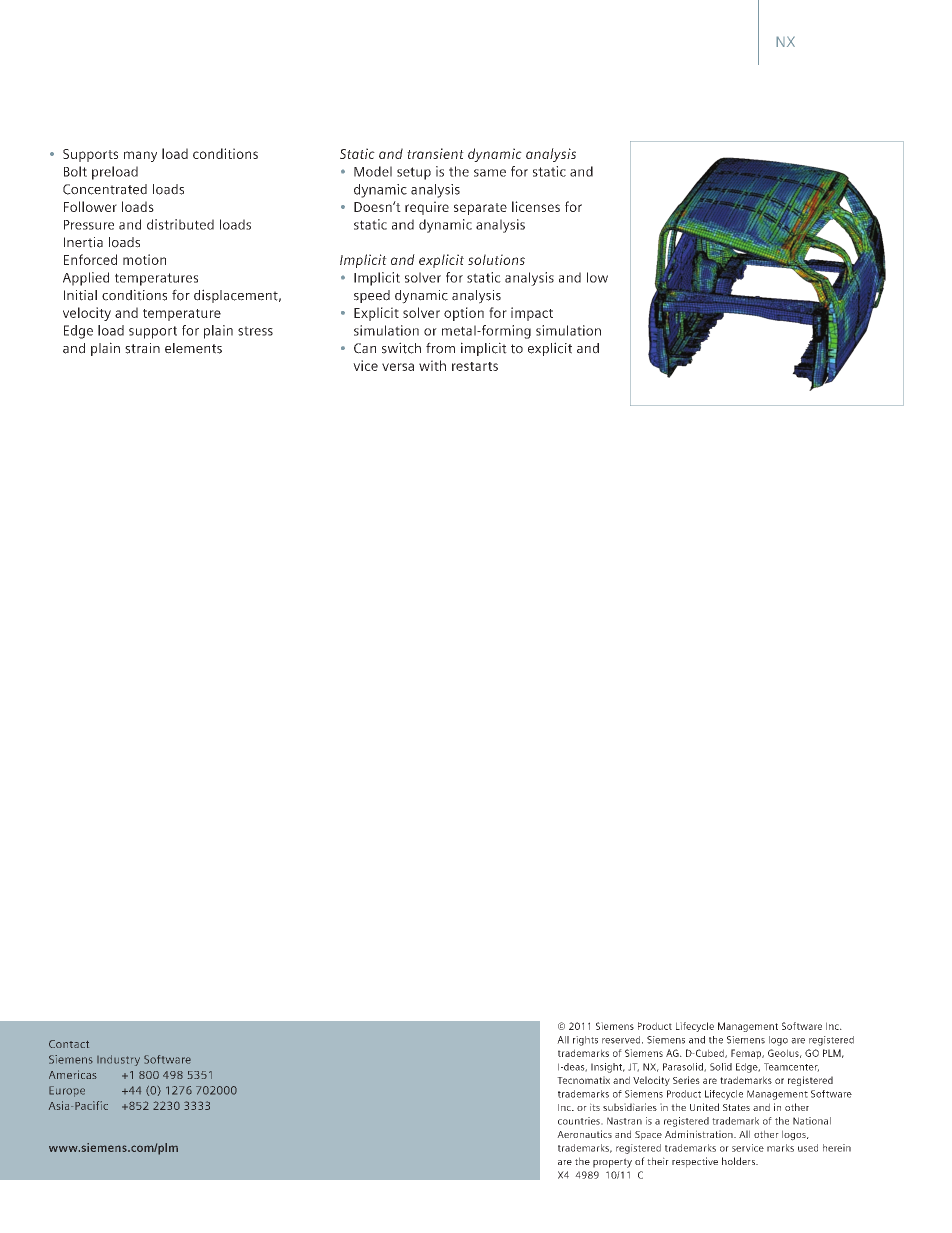 This screenshot has width=952, height=1233. Describe the element at coordinates (67, 1091) in the screenshot. I see `Europe` at that location.
